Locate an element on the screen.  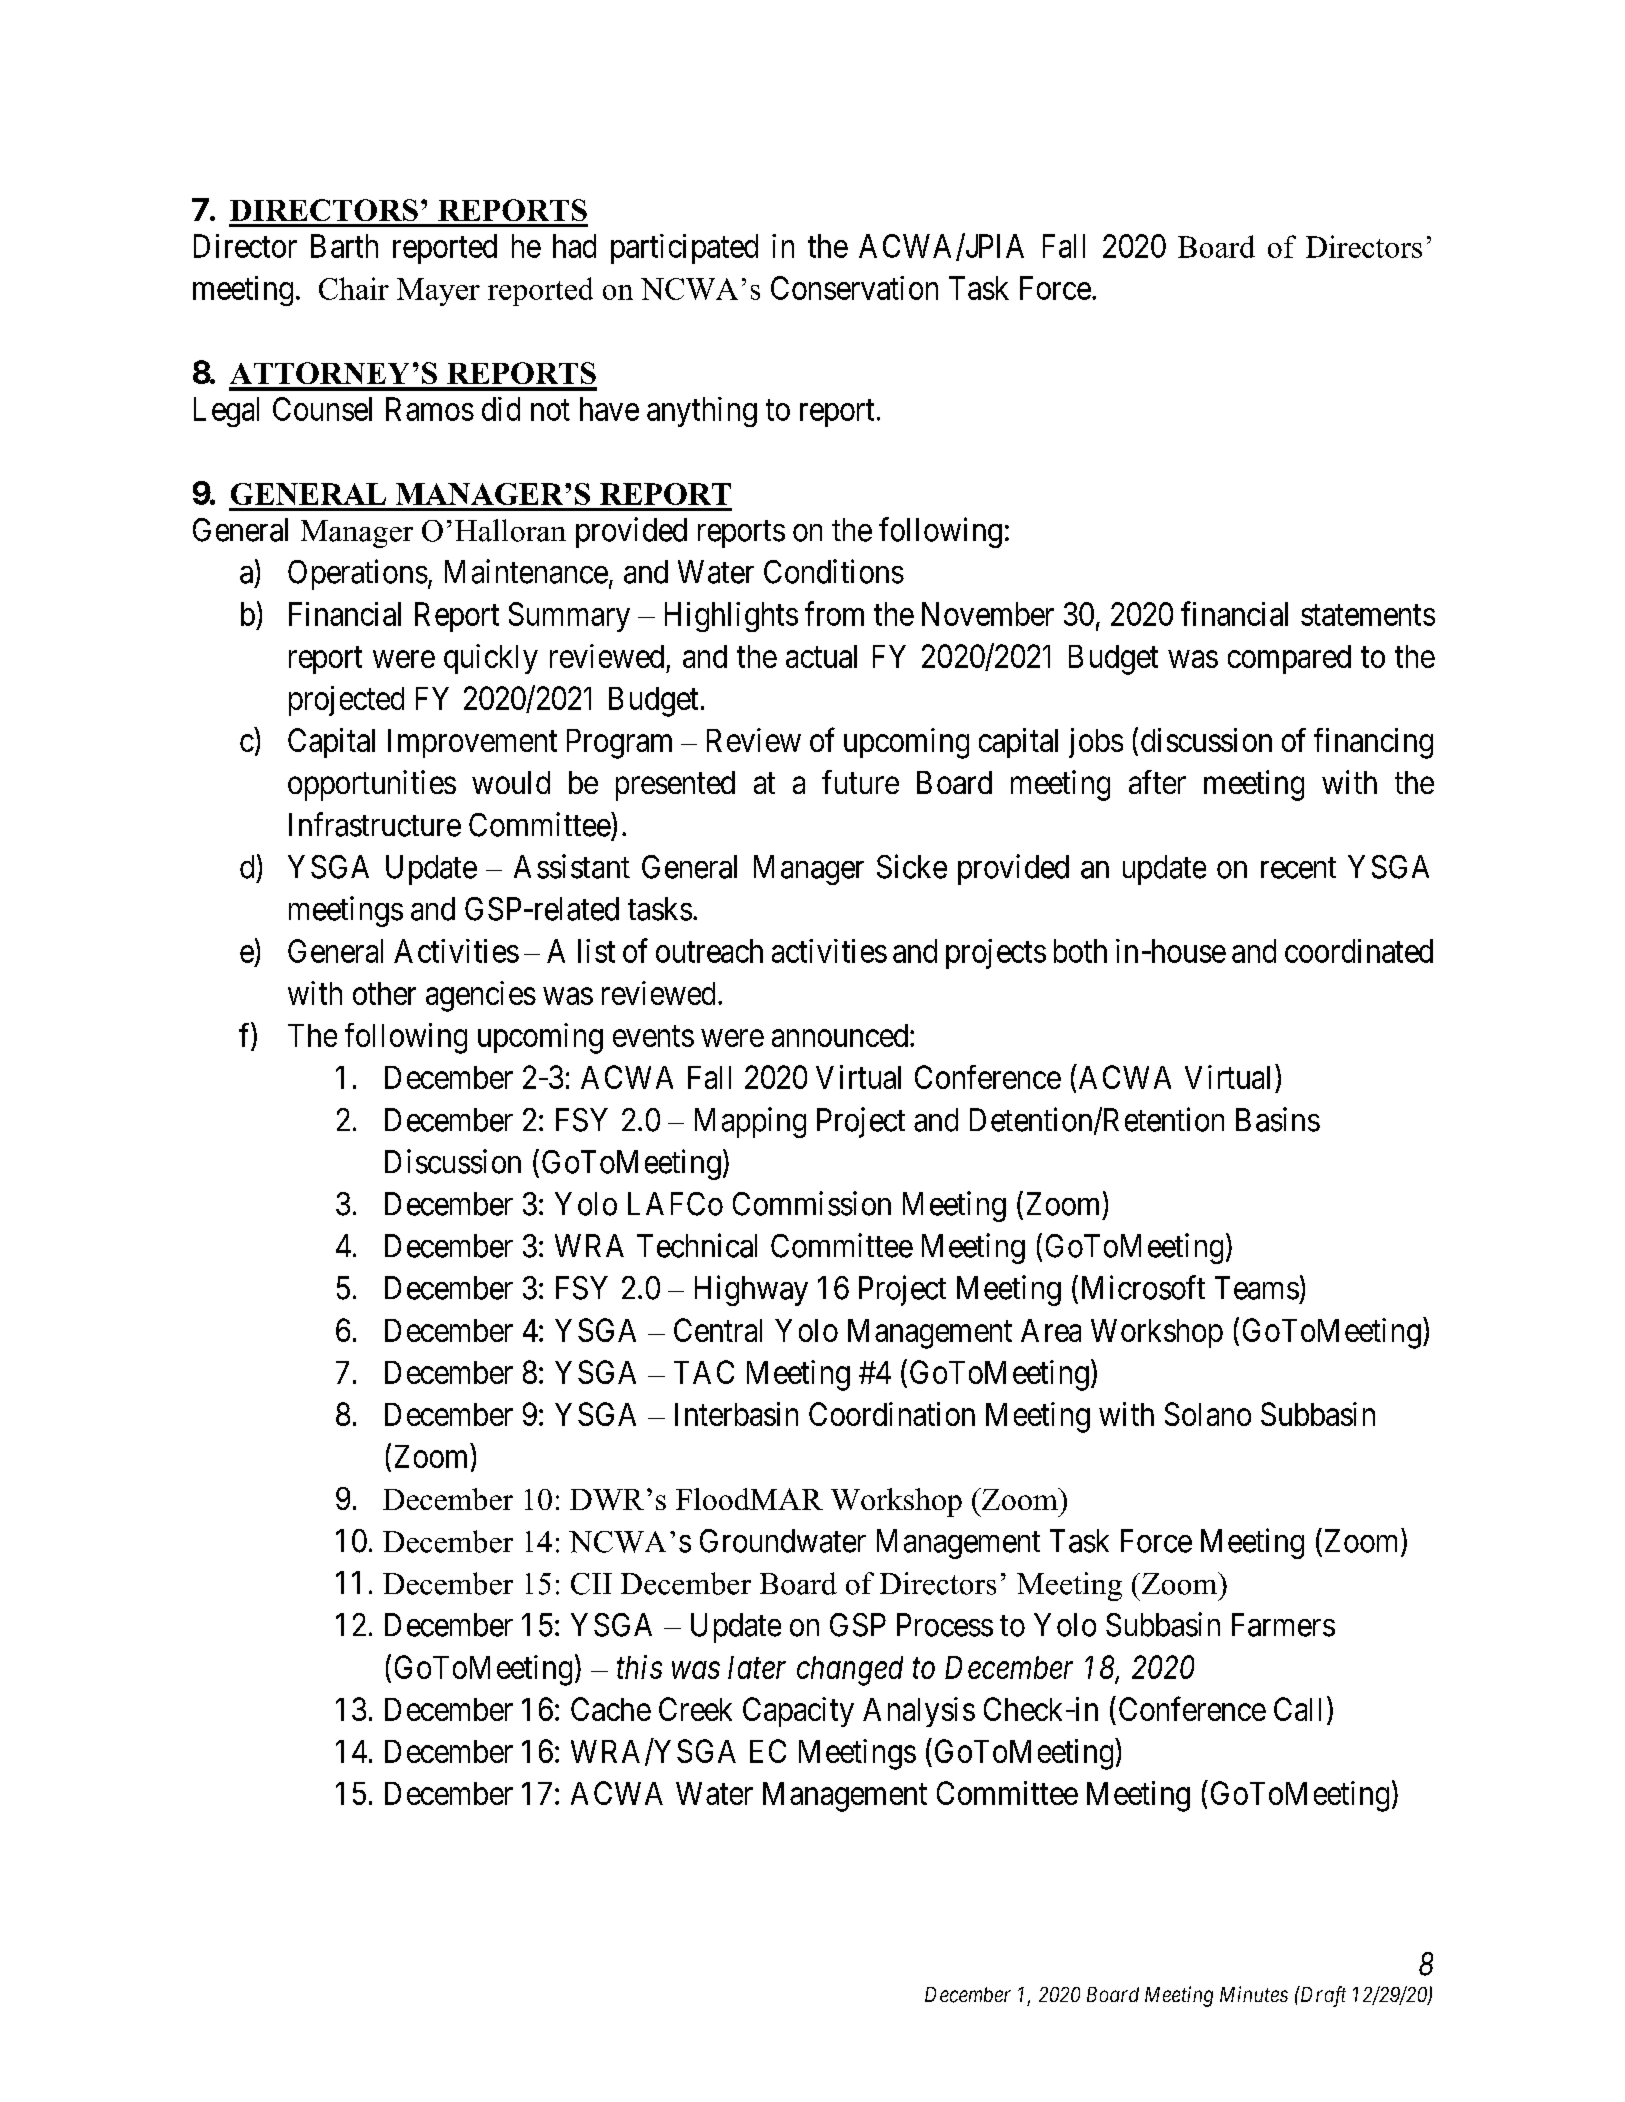
compared is located at coordinates (1289, 659).
